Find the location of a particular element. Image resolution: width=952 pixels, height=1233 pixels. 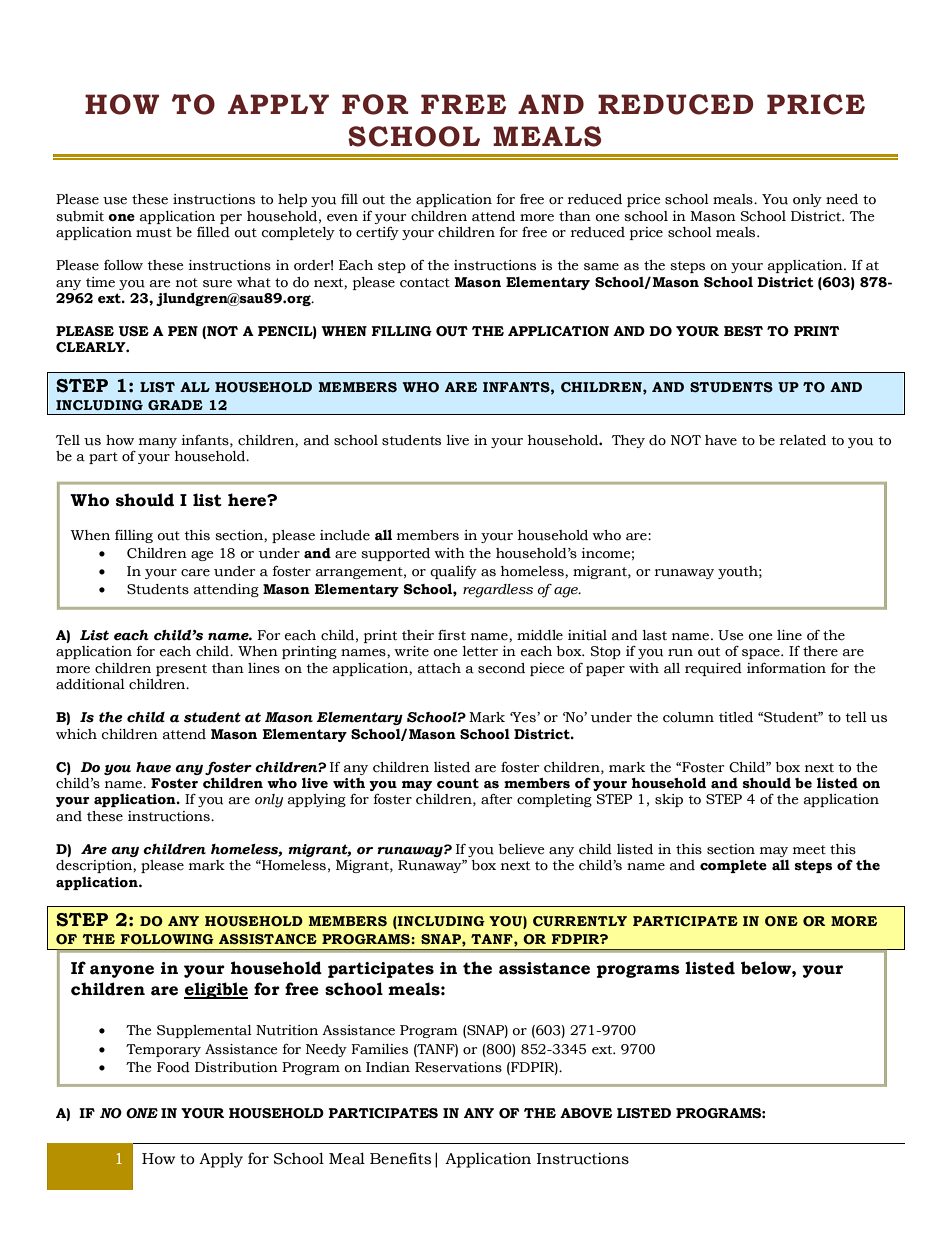

Food is located at coordinates (173, 1067).
